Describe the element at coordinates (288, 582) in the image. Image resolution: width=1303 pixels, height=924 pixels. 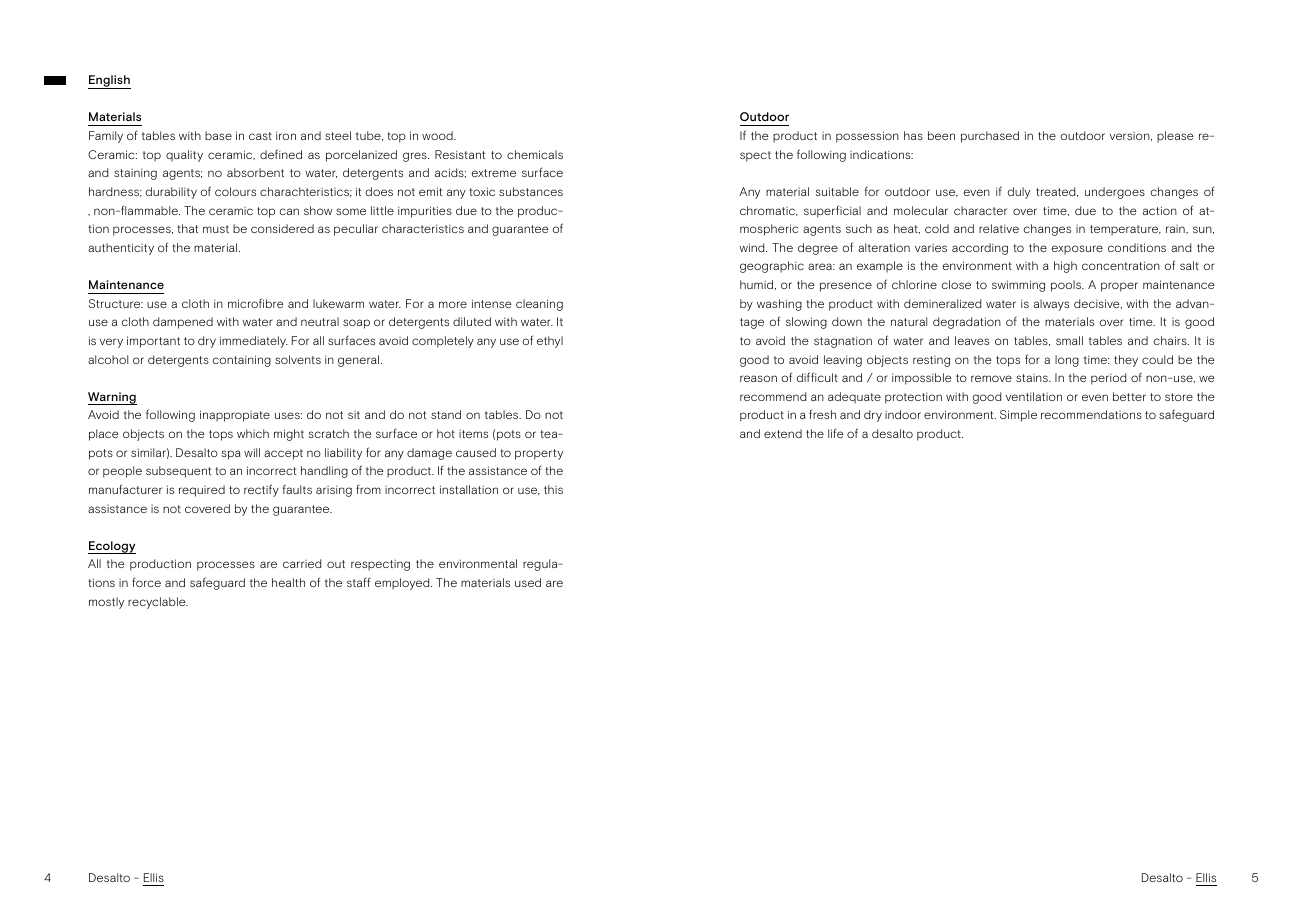
I see `health` at that location.
